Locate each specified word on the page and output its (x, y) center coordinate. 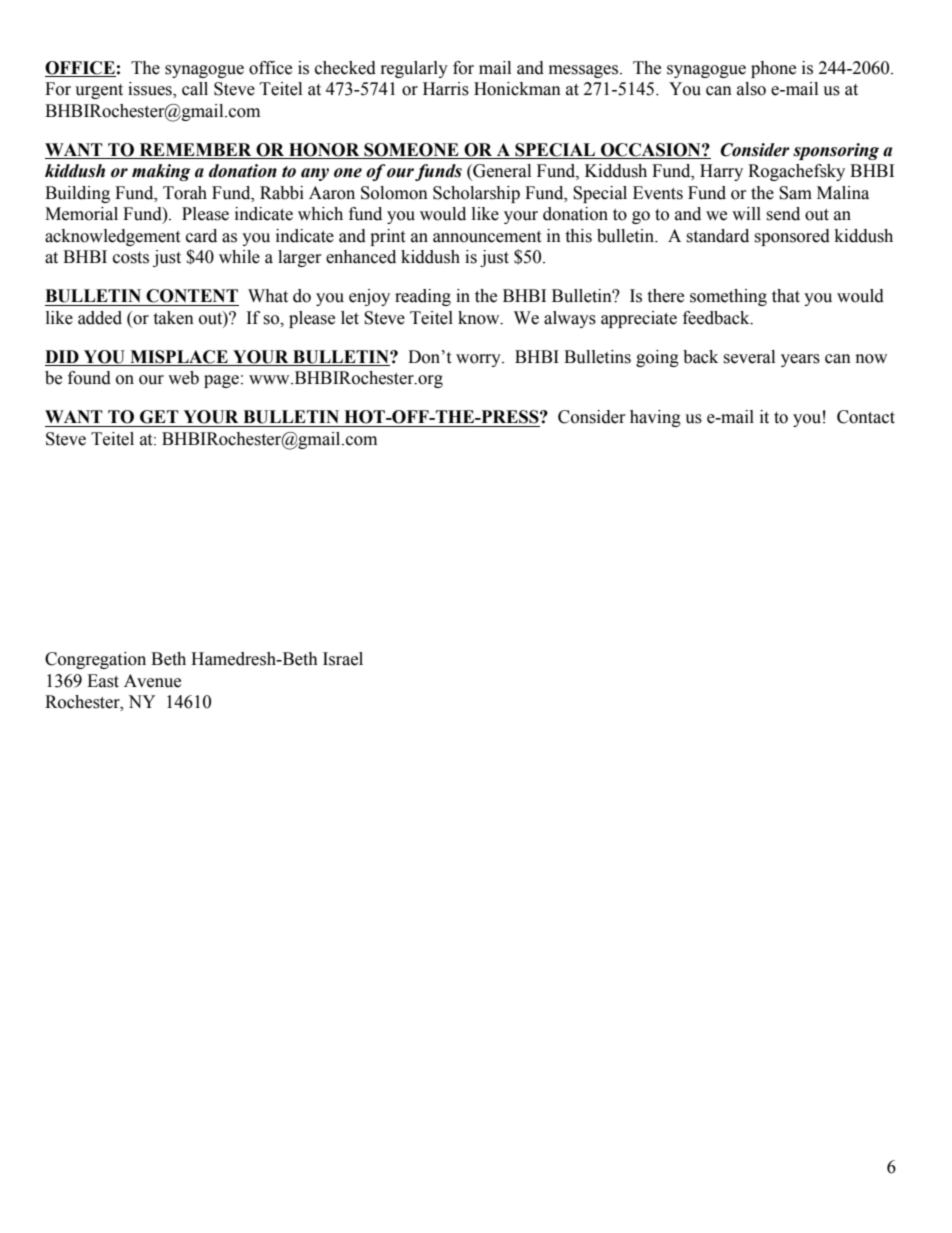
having (655, 418)
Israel (343, 659)
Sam (795, 193)
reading (423, 297)
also (751, 89)
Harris (446, 89)
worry (479, 360)
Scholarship (476, 194)
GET (159, 417)
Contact (866, 417)
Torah (185, 193)
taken (173, 318)
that (786, 296)
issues (151, 90)
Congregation (95, 660)
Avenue (152, 681)
